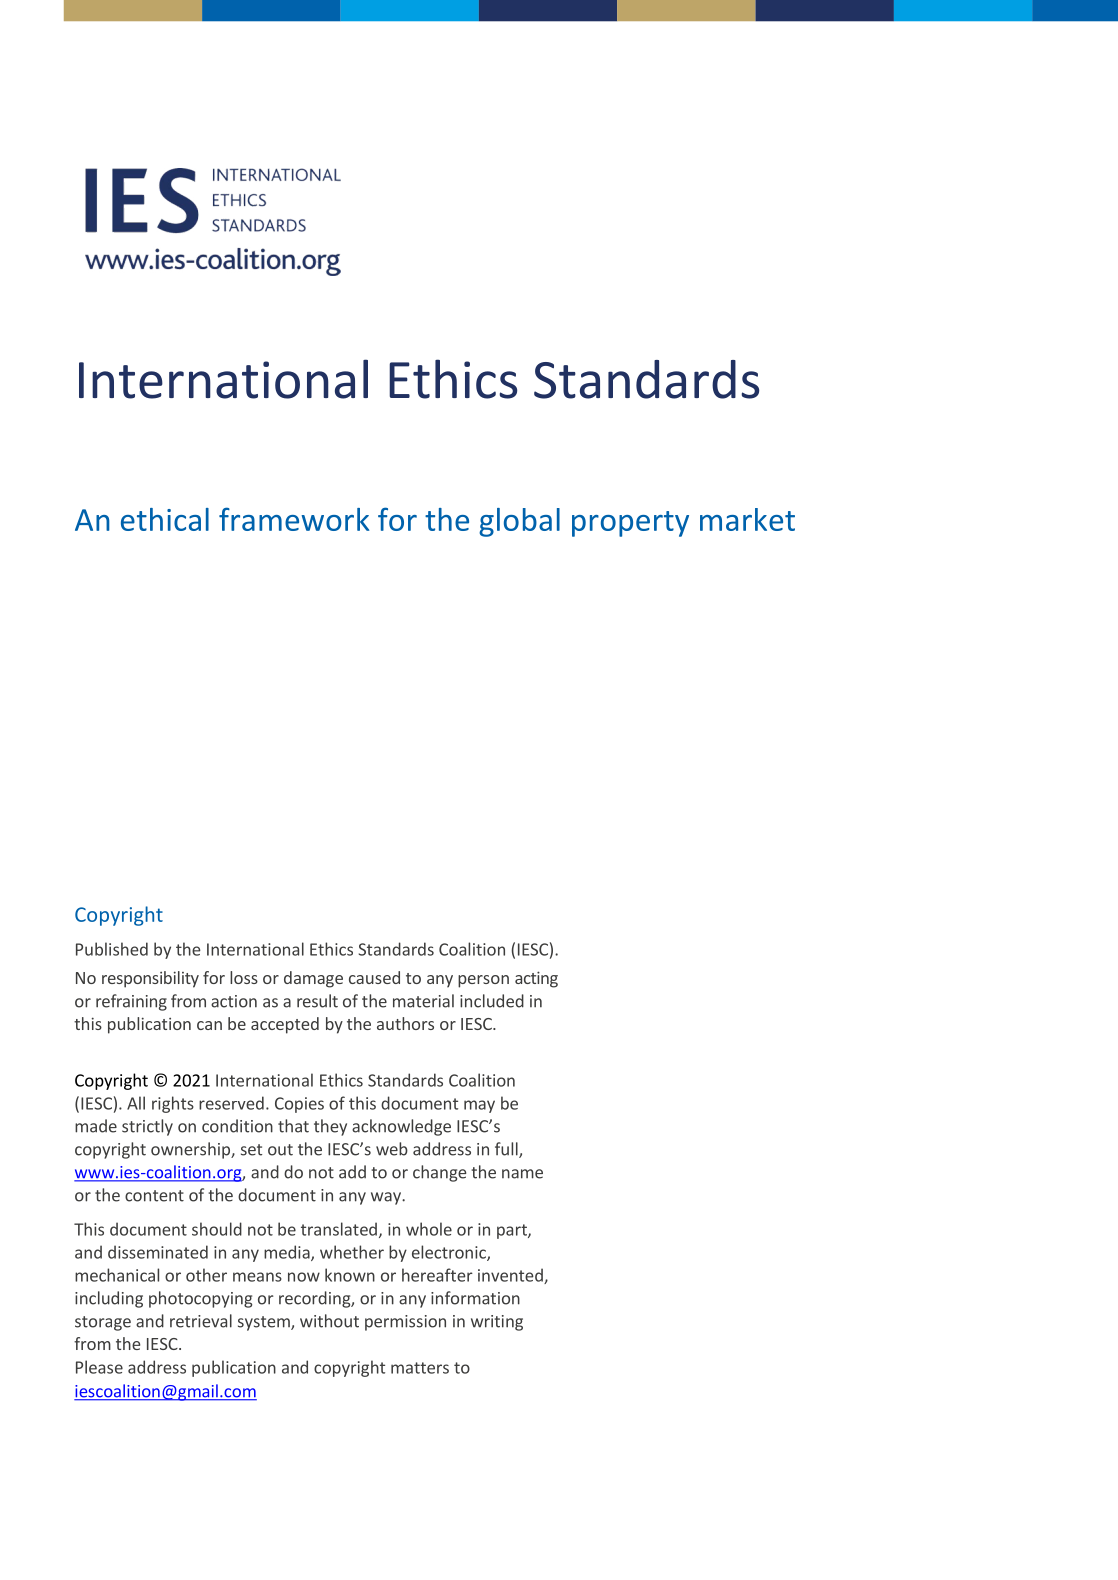  I want to click on permission, so click(405, 1323).
